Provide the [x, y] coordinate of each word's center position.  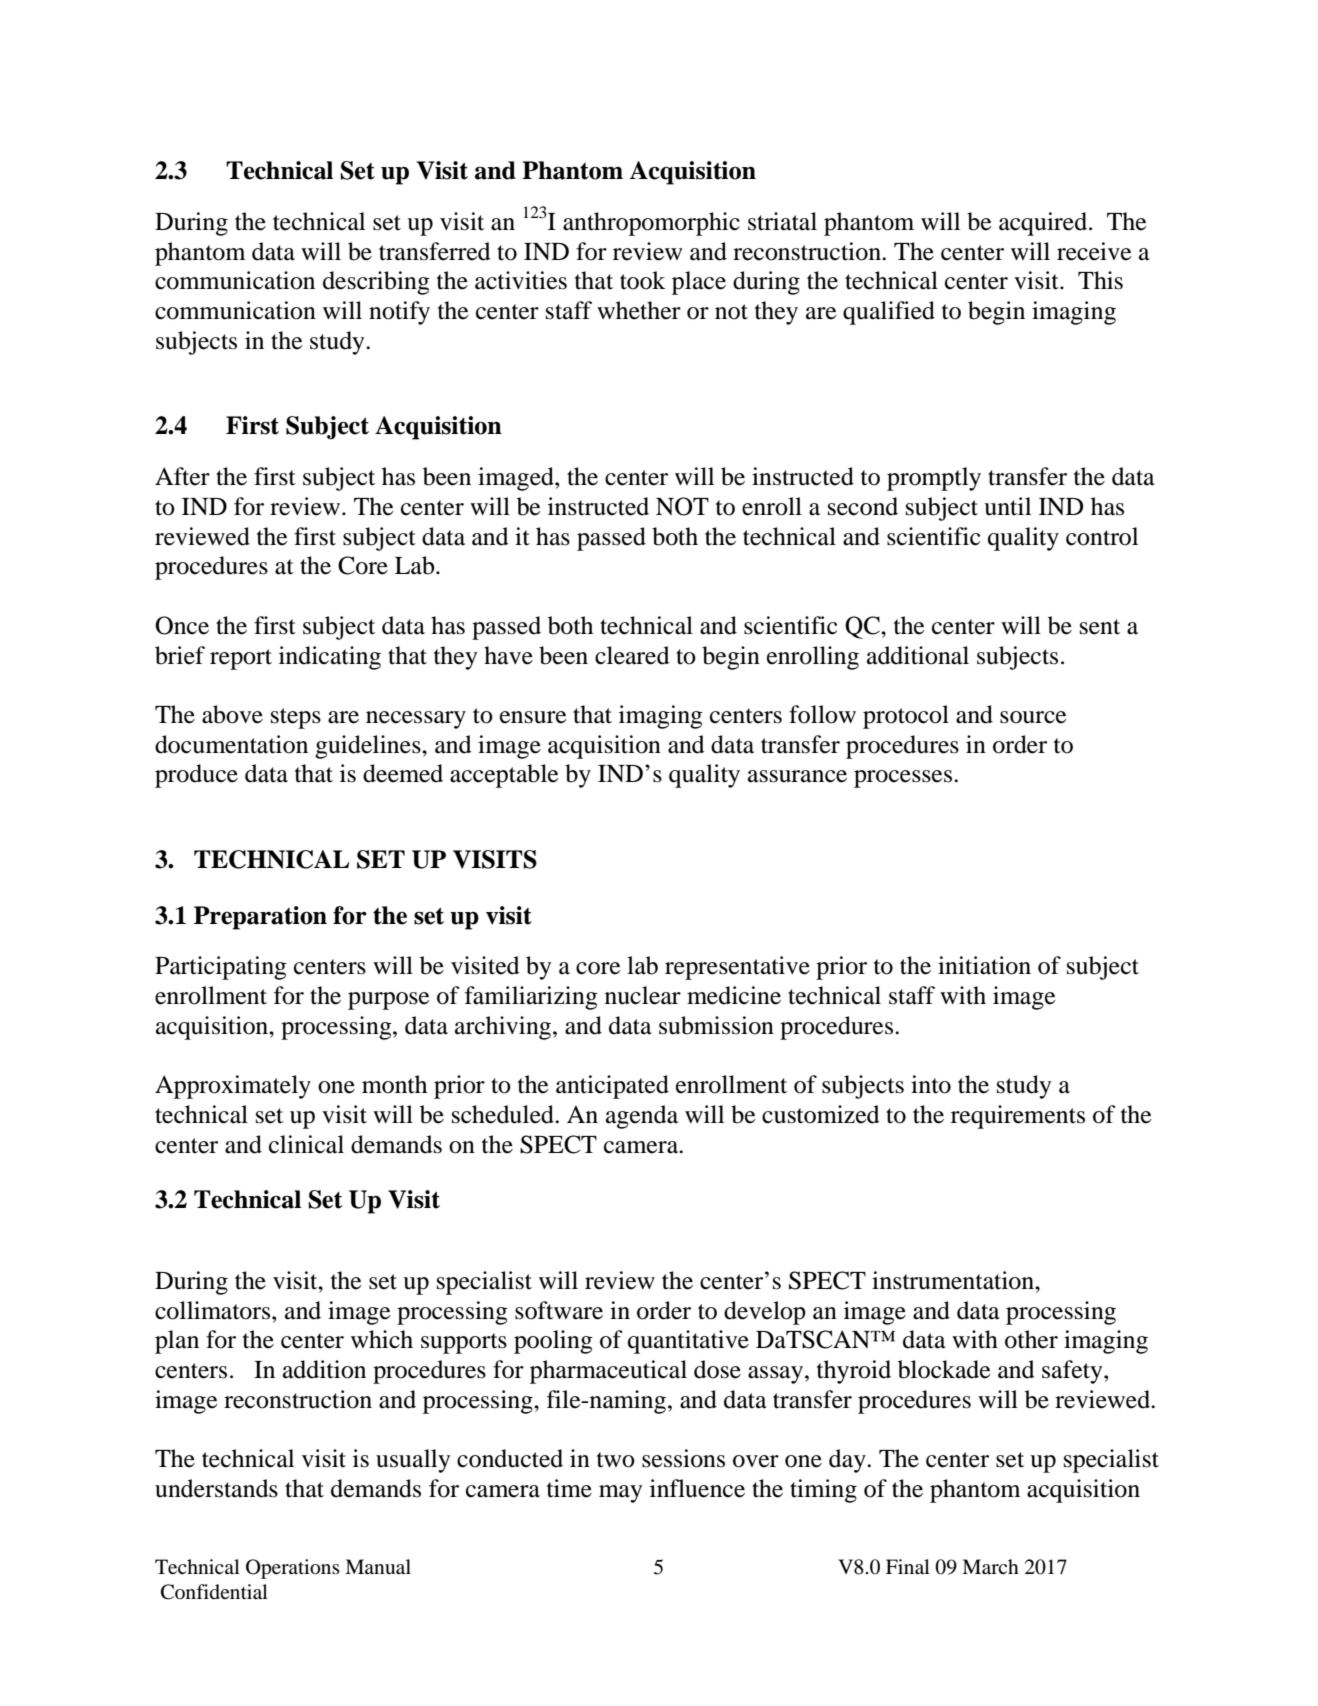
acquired [1044, 224]
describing [376, 283]
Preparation [260, 918]
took [643, 280]
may [620, 1494]
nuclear [643, 995]
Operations [293, 1569]
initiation [984, 965]
